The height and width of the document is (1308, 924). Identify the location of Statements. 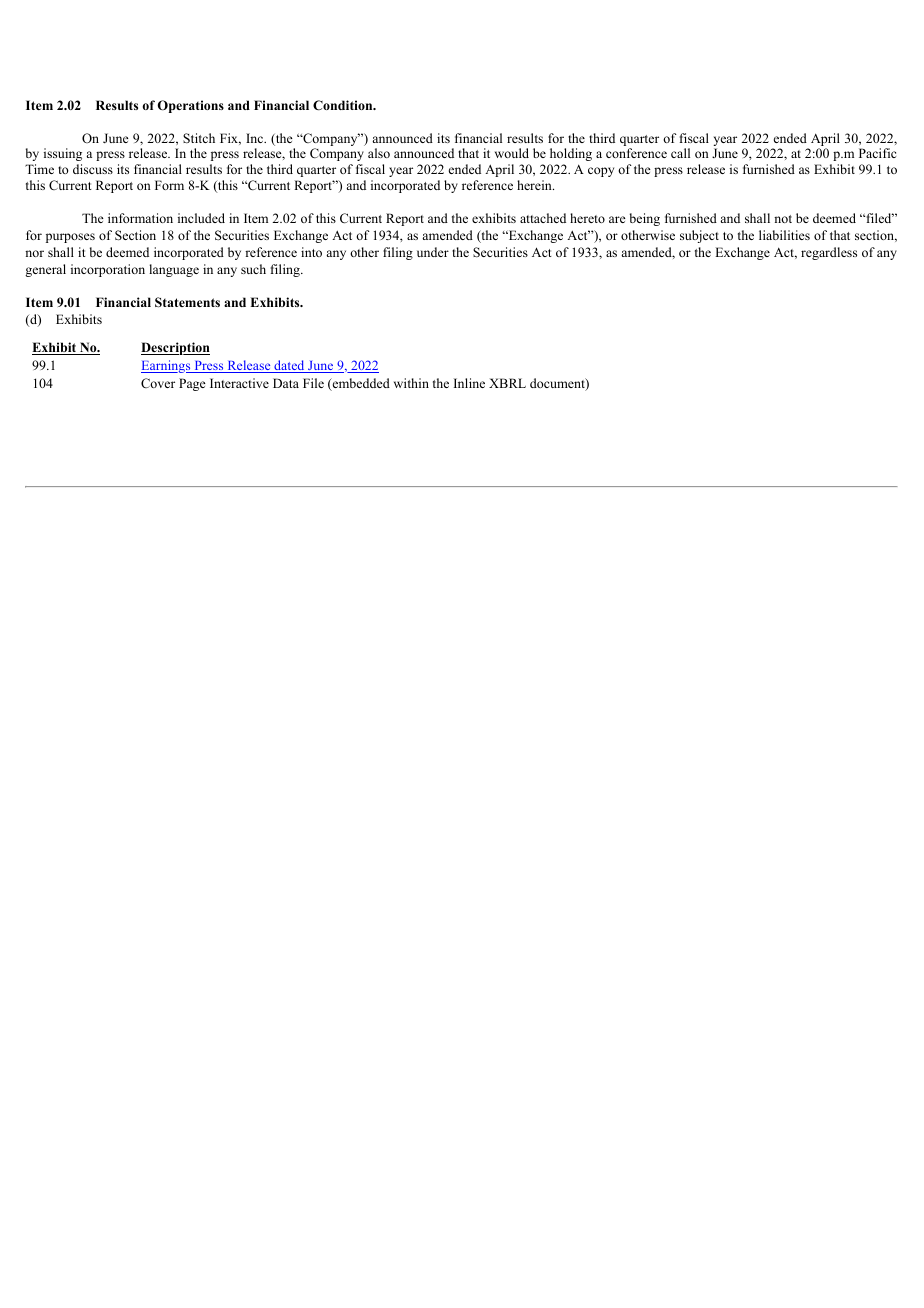
(187, 302).
